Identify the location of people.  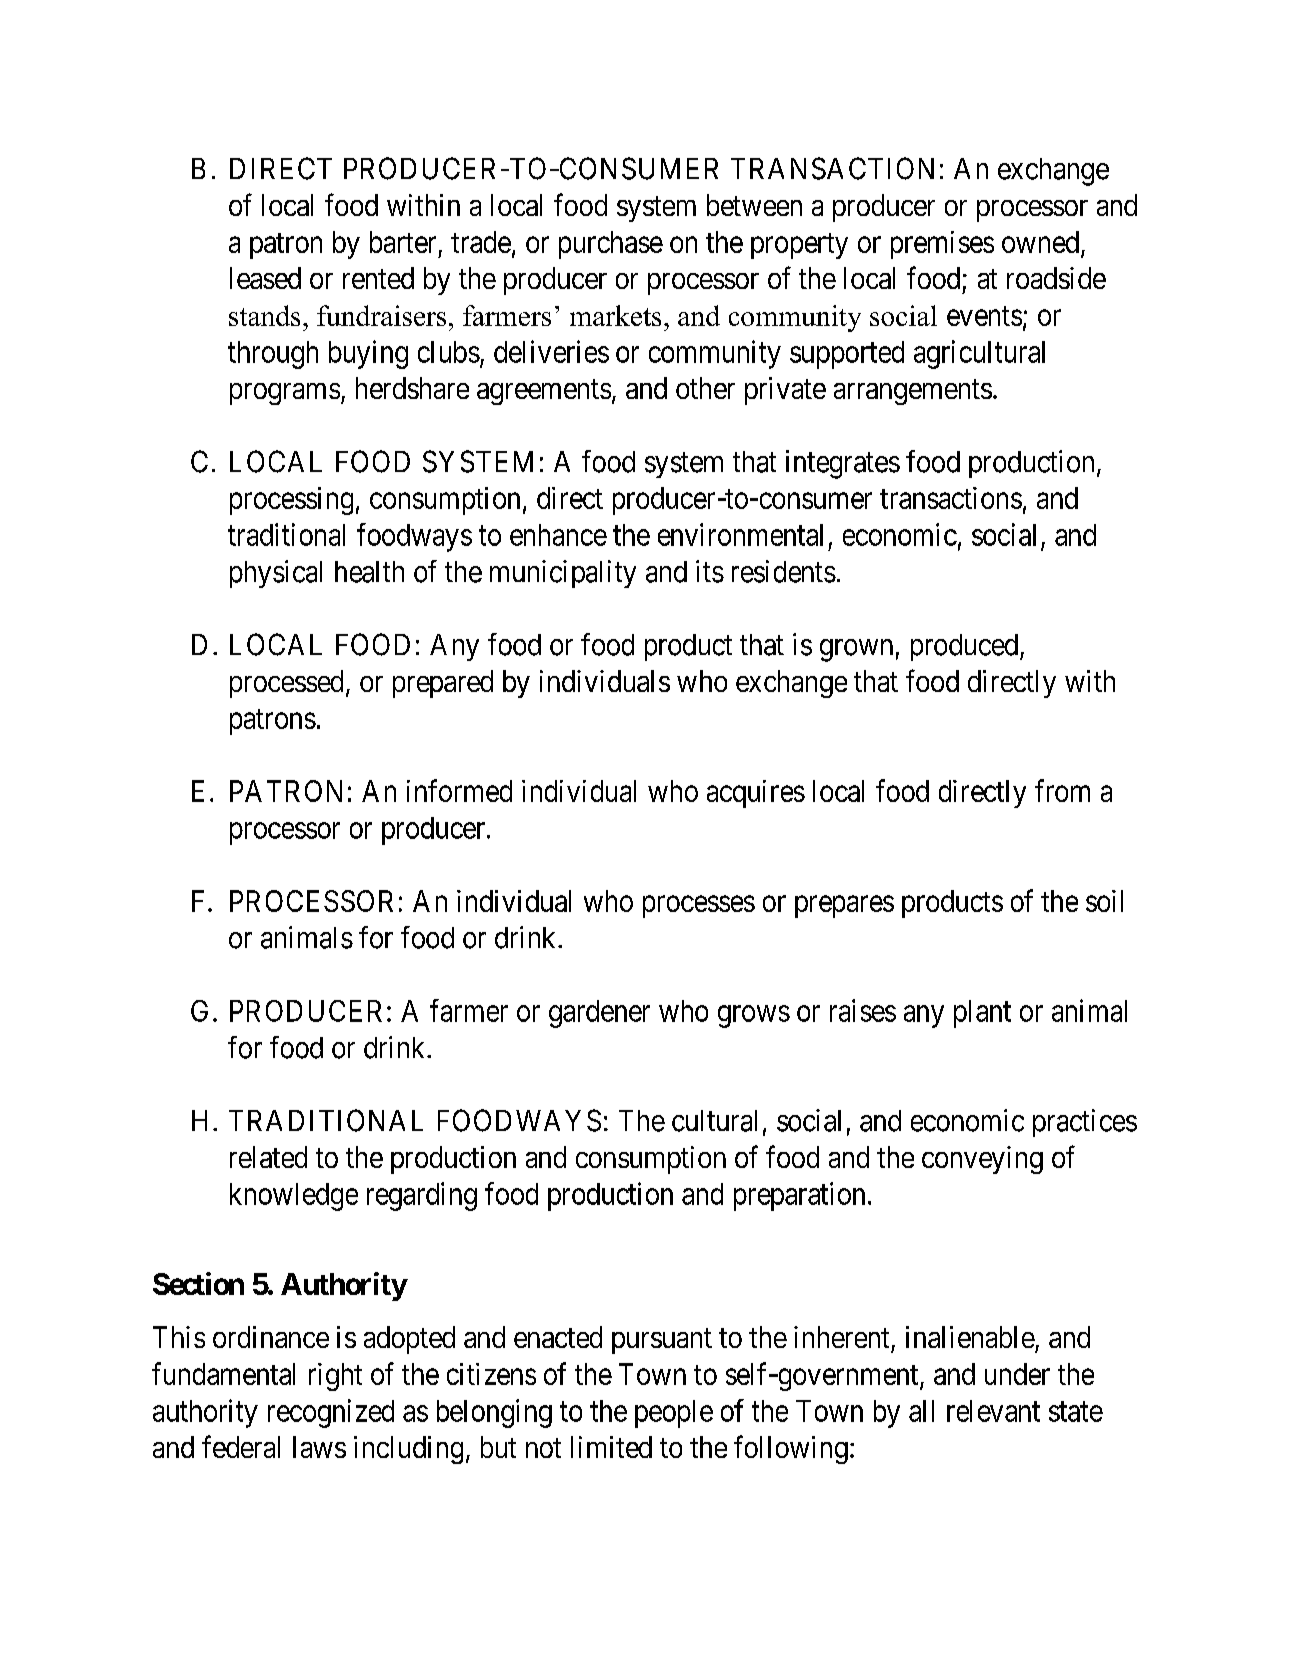
(674, 1414).
